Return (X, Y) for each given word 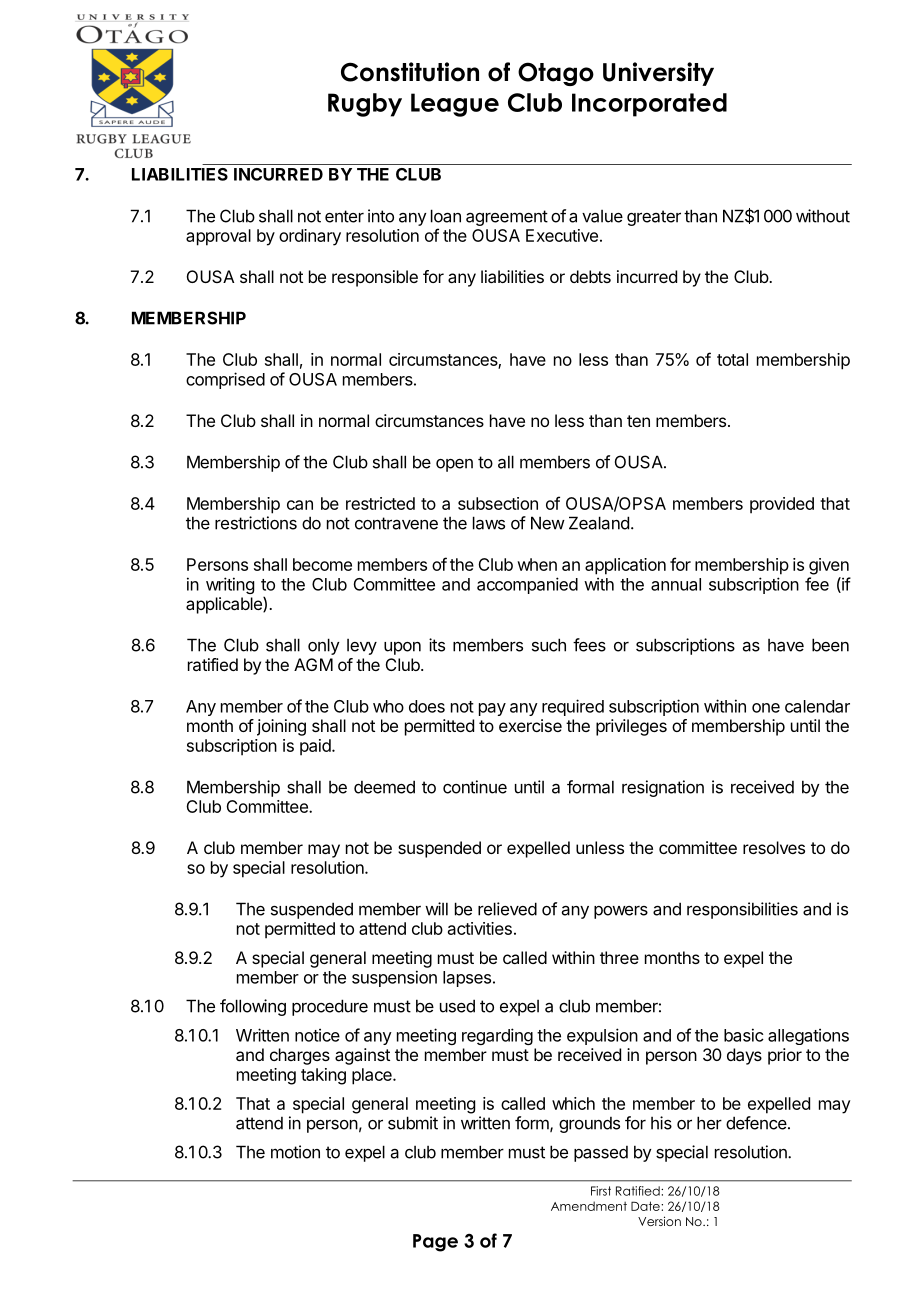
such (549, 645)
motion (295, 1152)
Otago (556, 74)
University (658, 74)
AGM (313, 664)
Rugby (365, 105)
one (766, 708)
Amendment (589, 1206)
